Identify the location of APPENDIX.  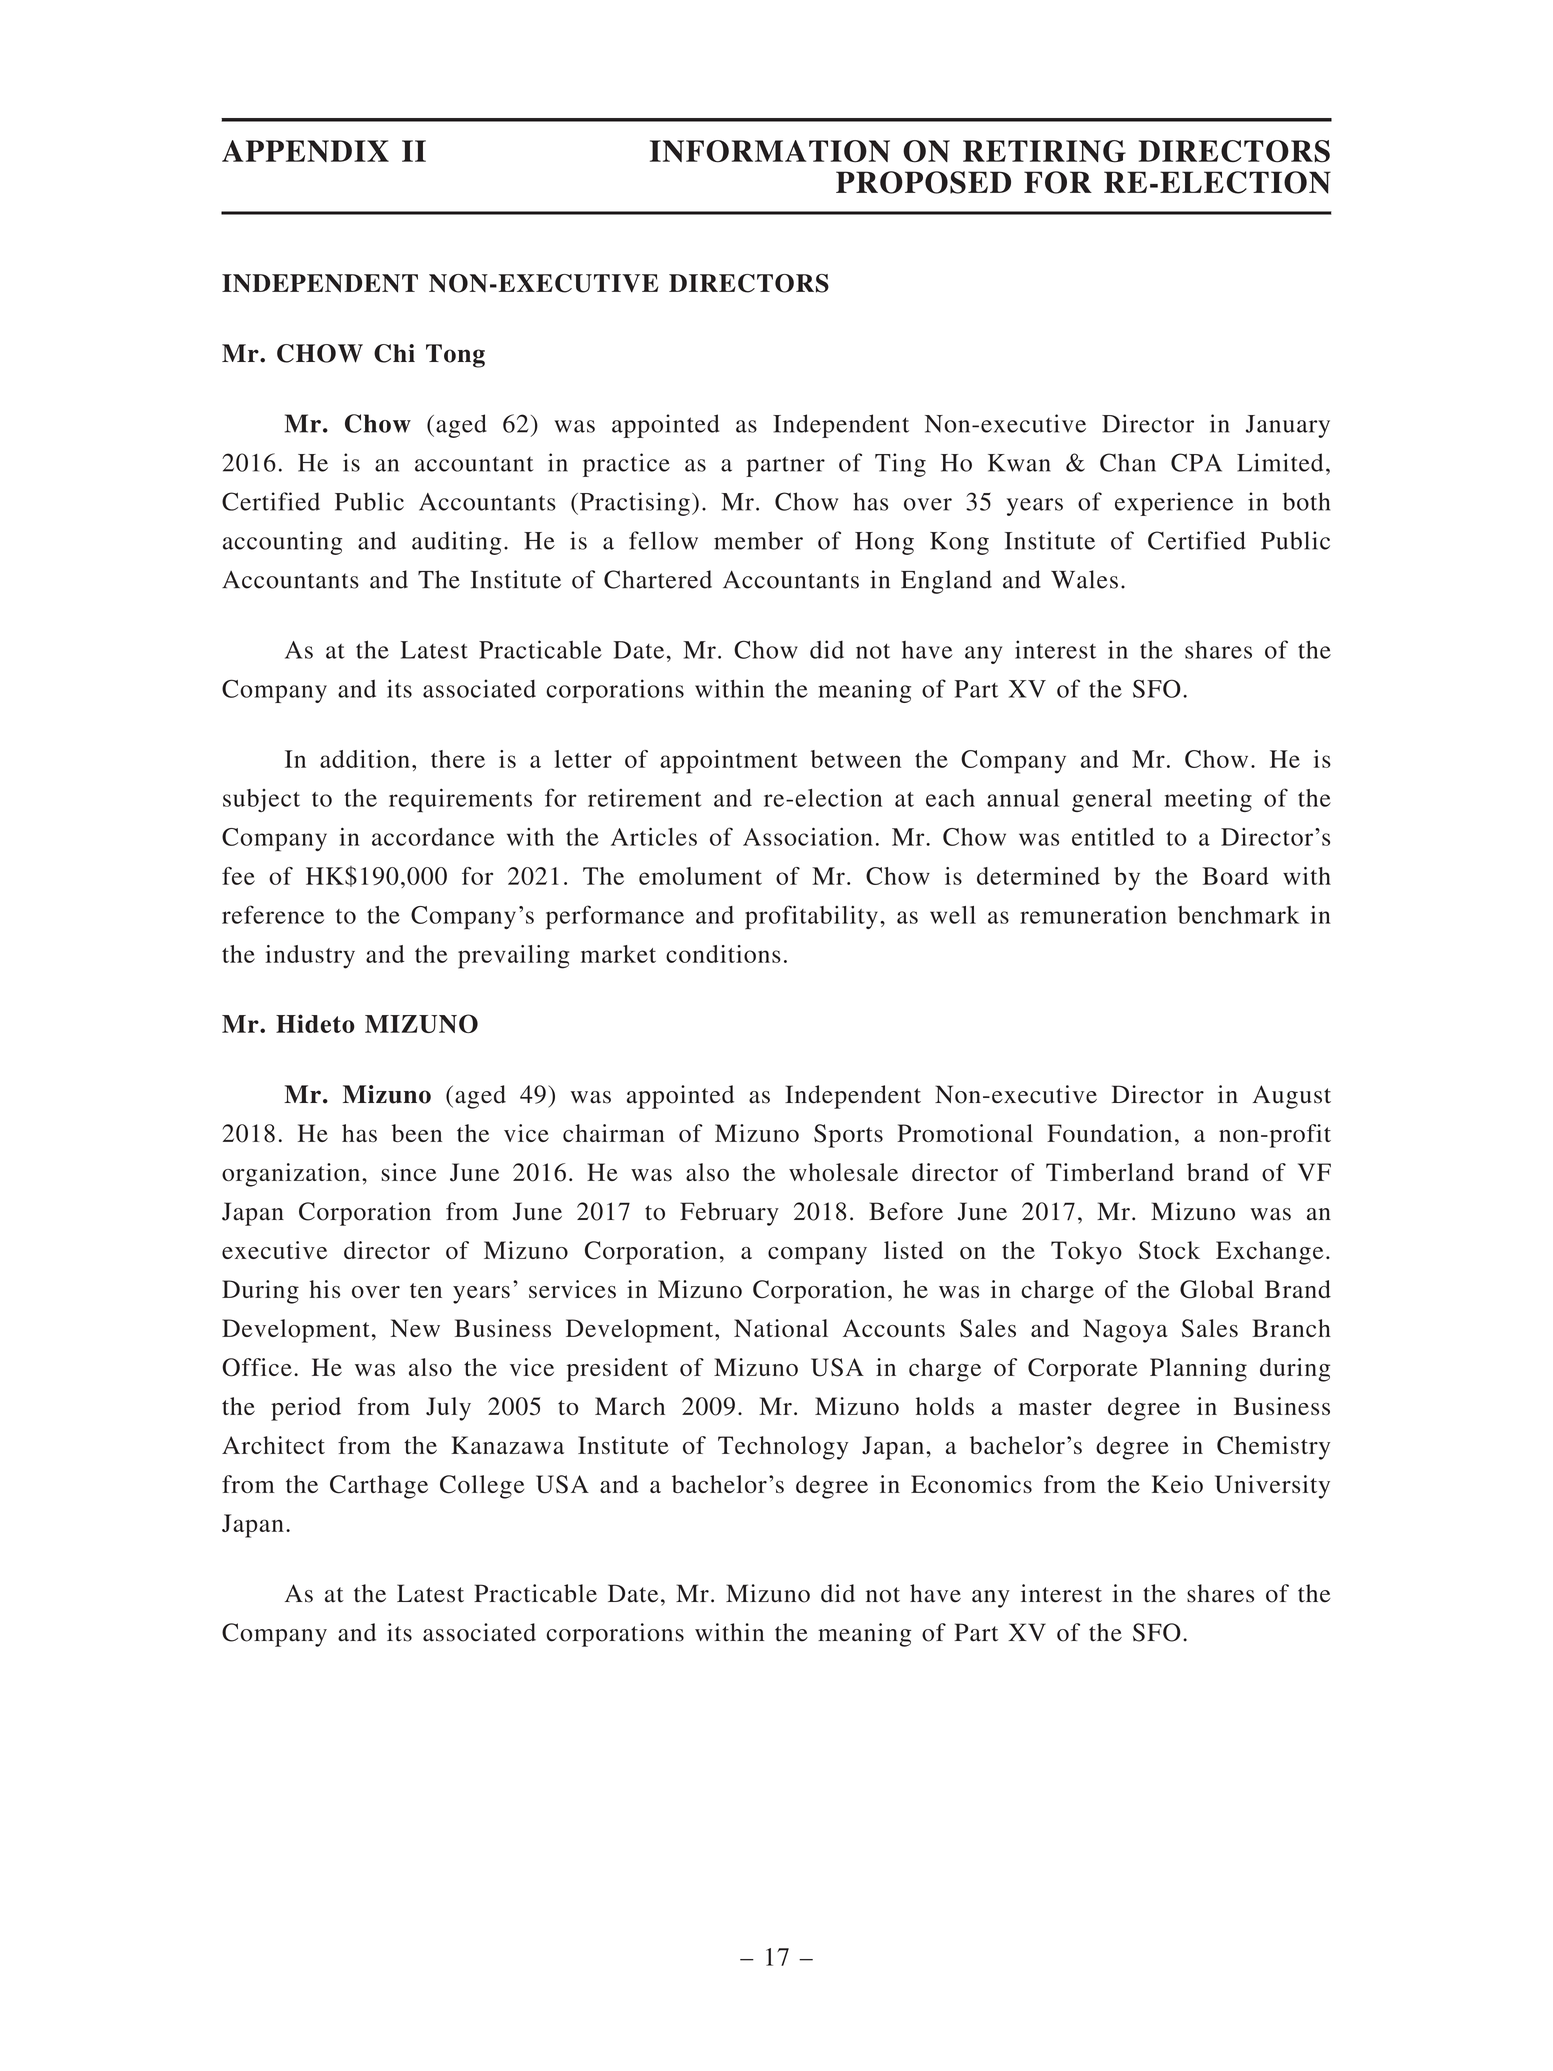
(305, 151).
